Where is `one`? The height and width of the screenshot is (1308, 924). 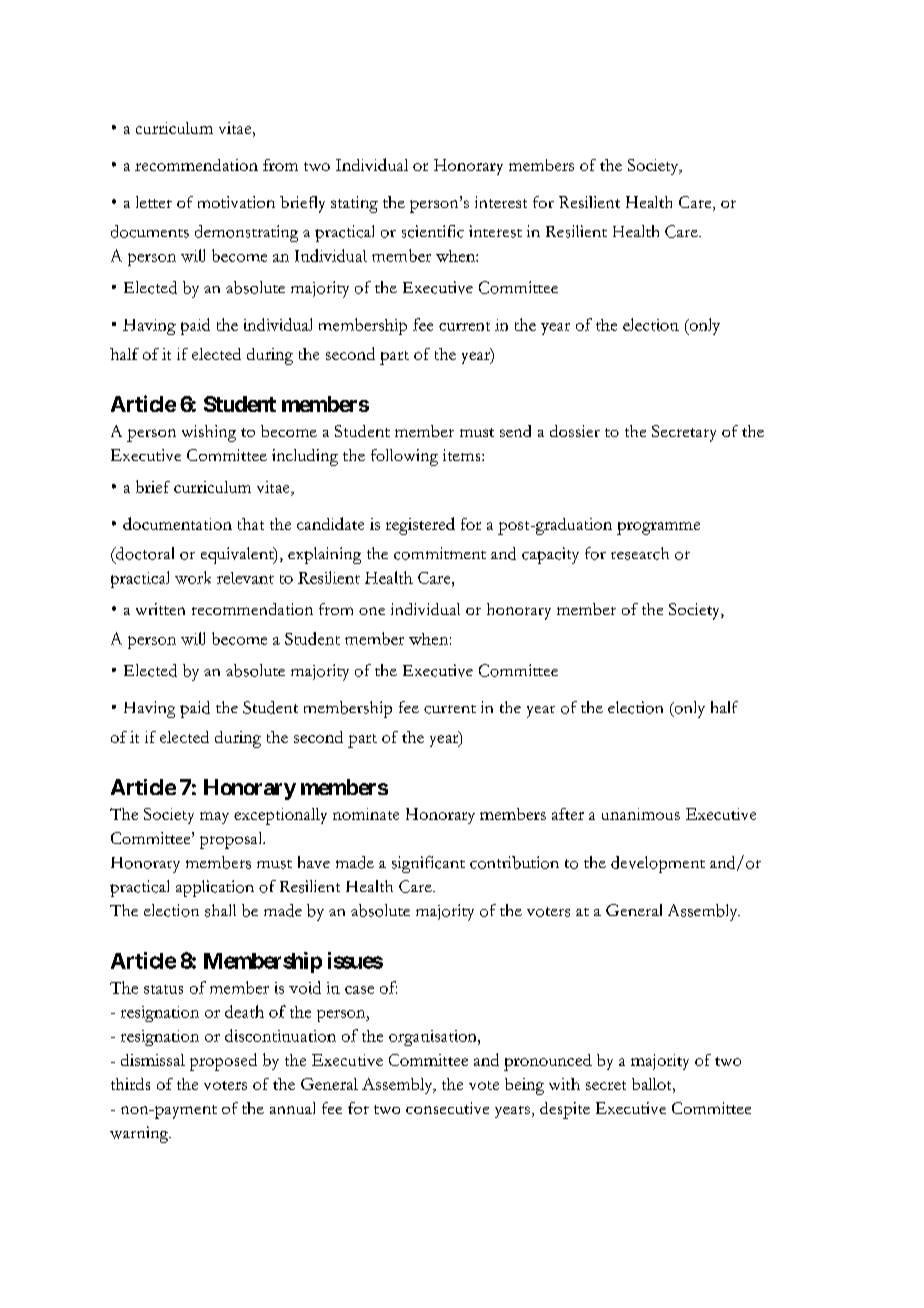
one is located at coordinates (372, 611).
